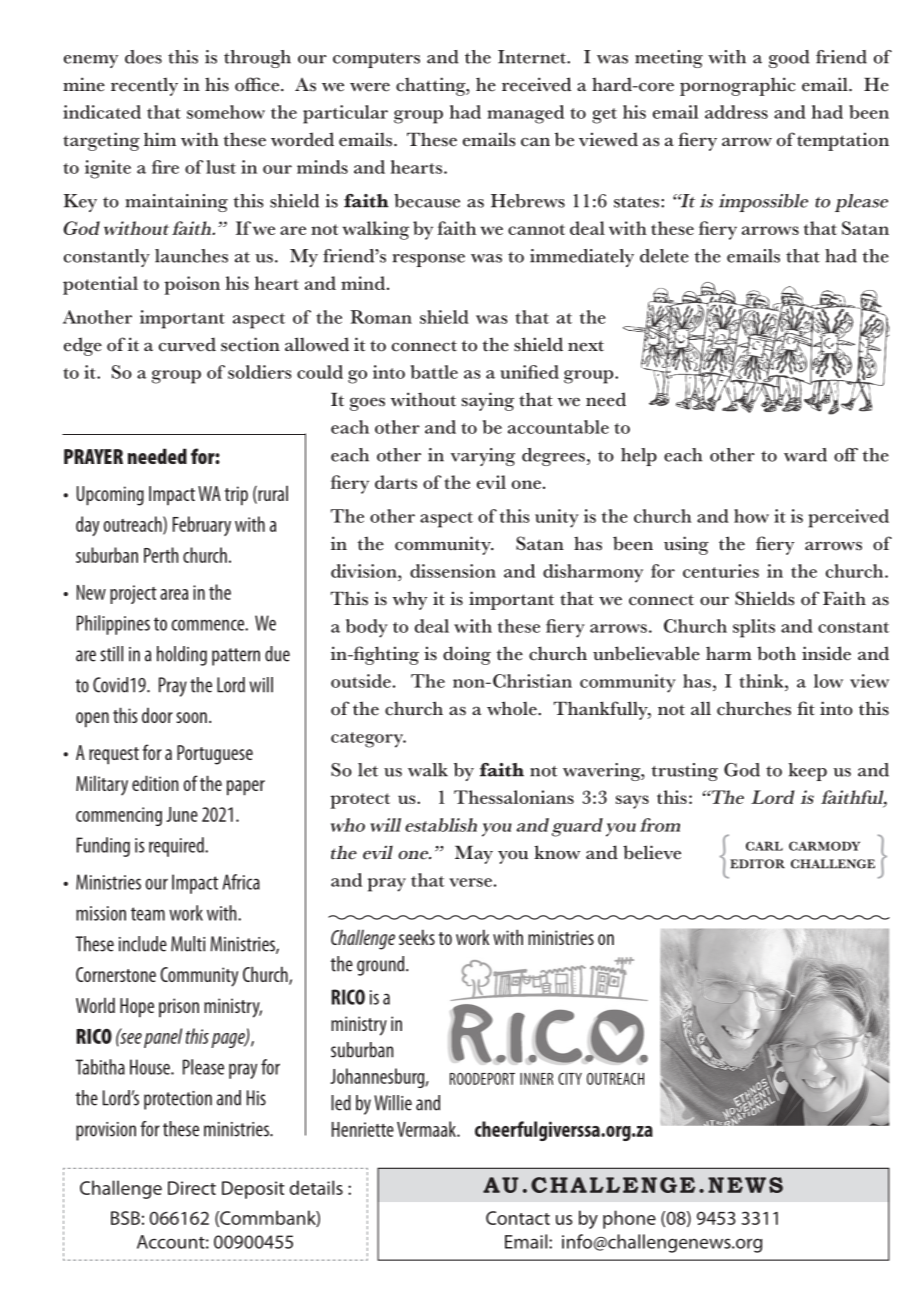 The width and height of the page is (924, 1310). What do you see at coordinates (518, 1218) in the page?
I see `Contact` at bounding box center [518, 1218].
